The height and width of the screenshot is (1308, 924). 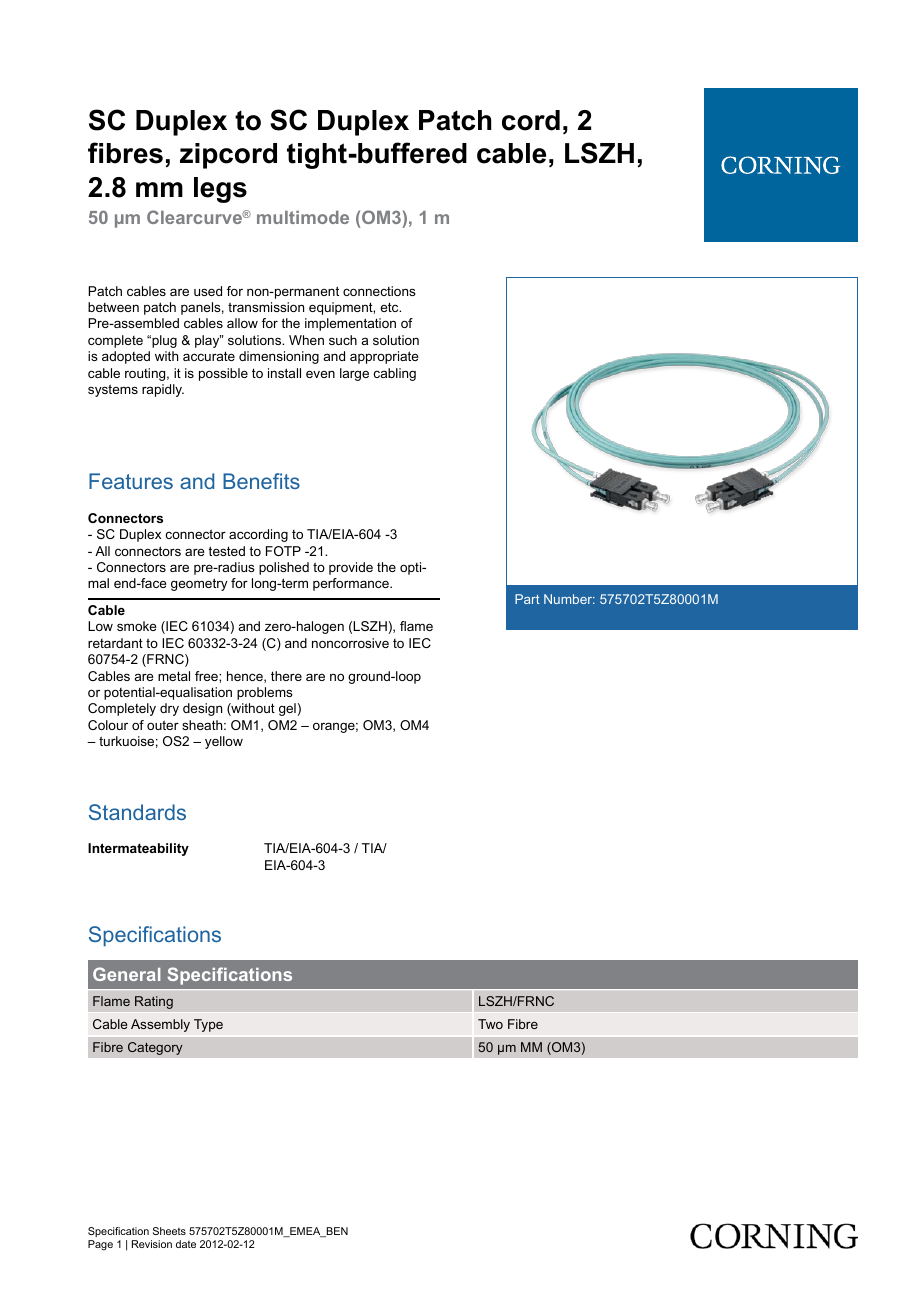 I want to click on Part, so click(x=527, y=599).
